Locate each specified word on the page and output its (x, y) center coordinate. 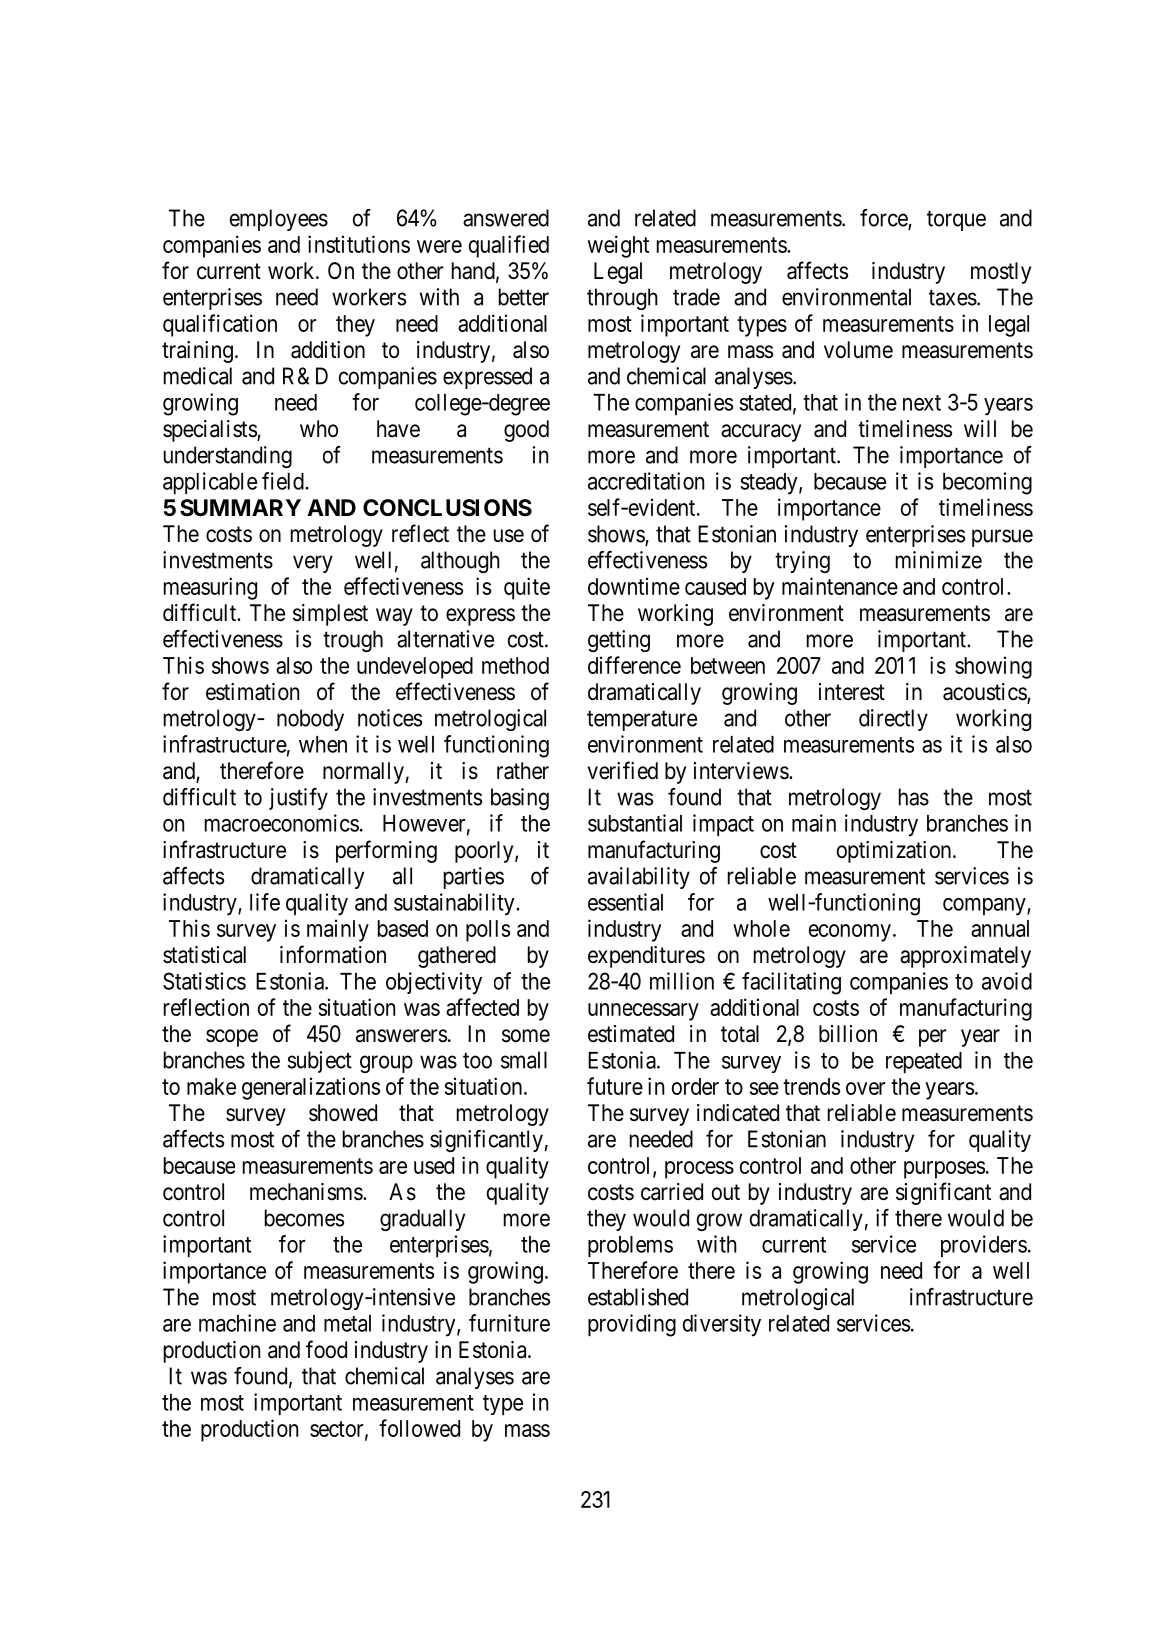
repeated (924, 1062)
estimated (631, 1034)
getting (619, 641)
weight (618, 246)
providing (632, 1325)
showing (993, 667)
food (326, 1349)
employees (279, 220)
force (884, 219)
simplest (330, 615)
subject (319, 1062)
